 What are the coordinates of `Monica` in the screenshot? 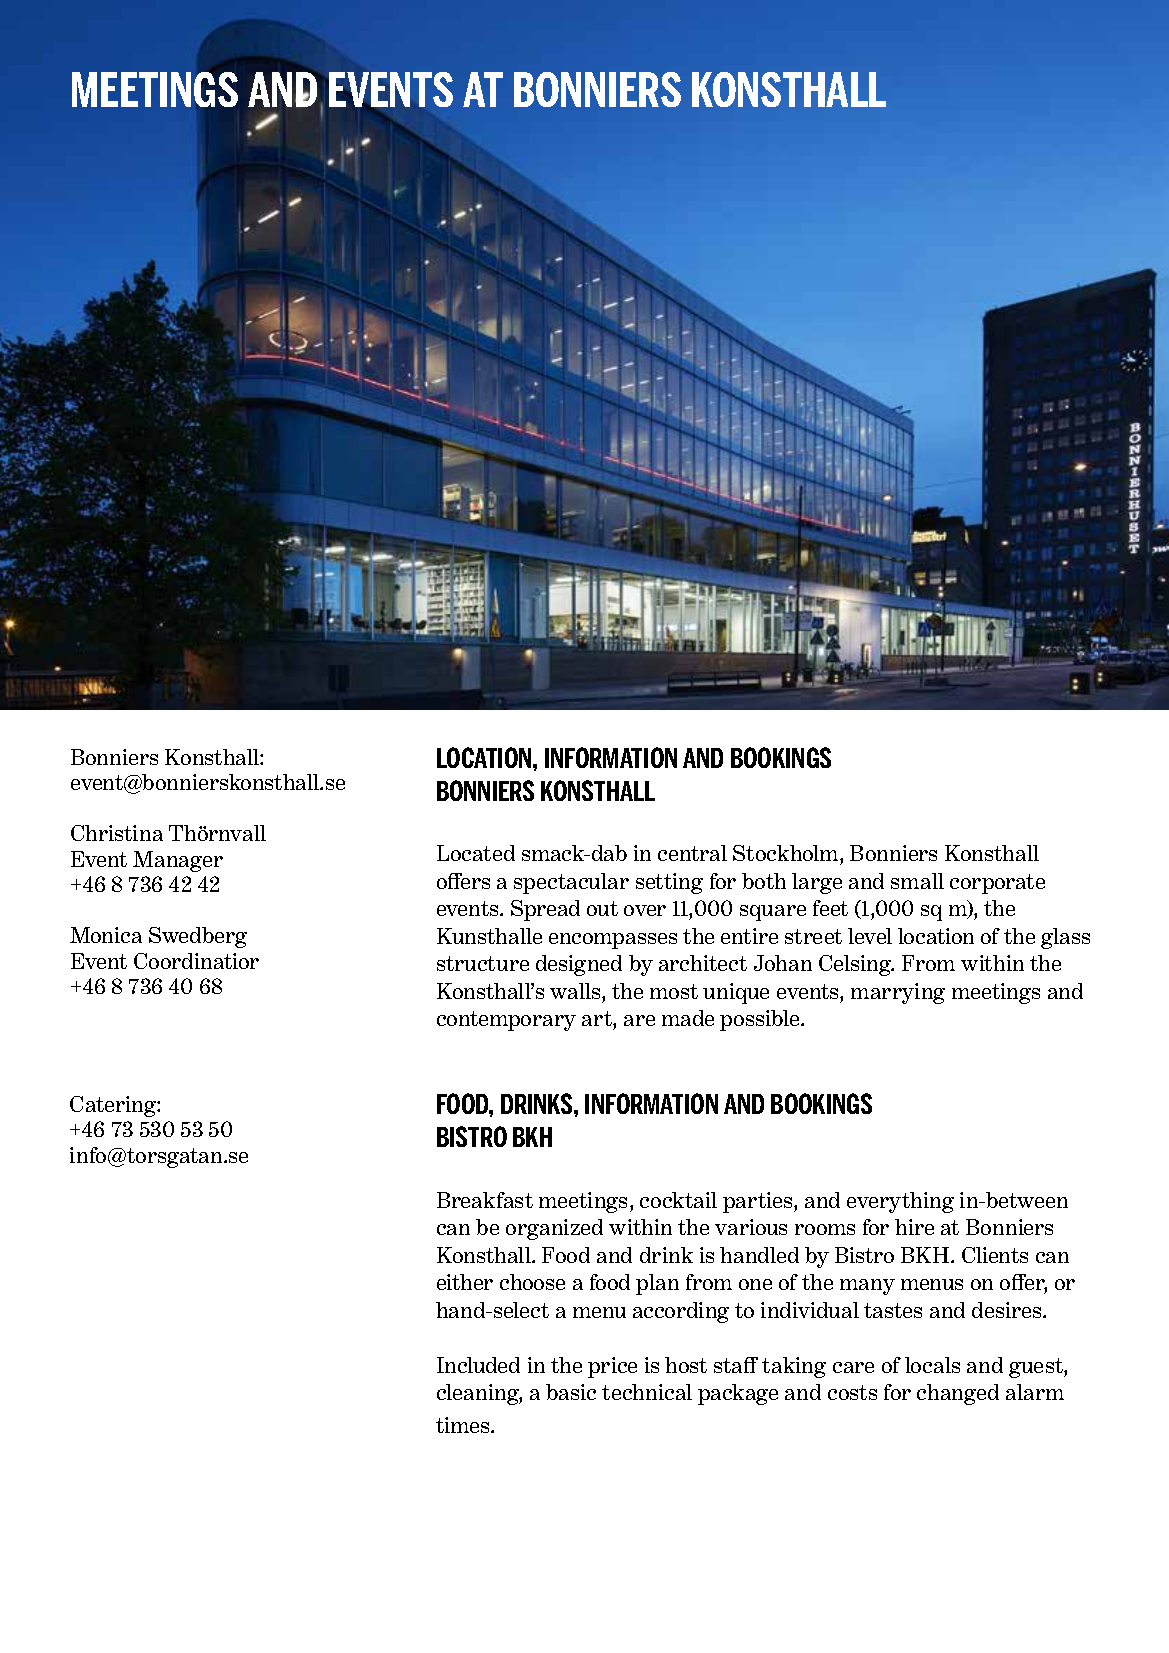 It's located at (106, 935).
